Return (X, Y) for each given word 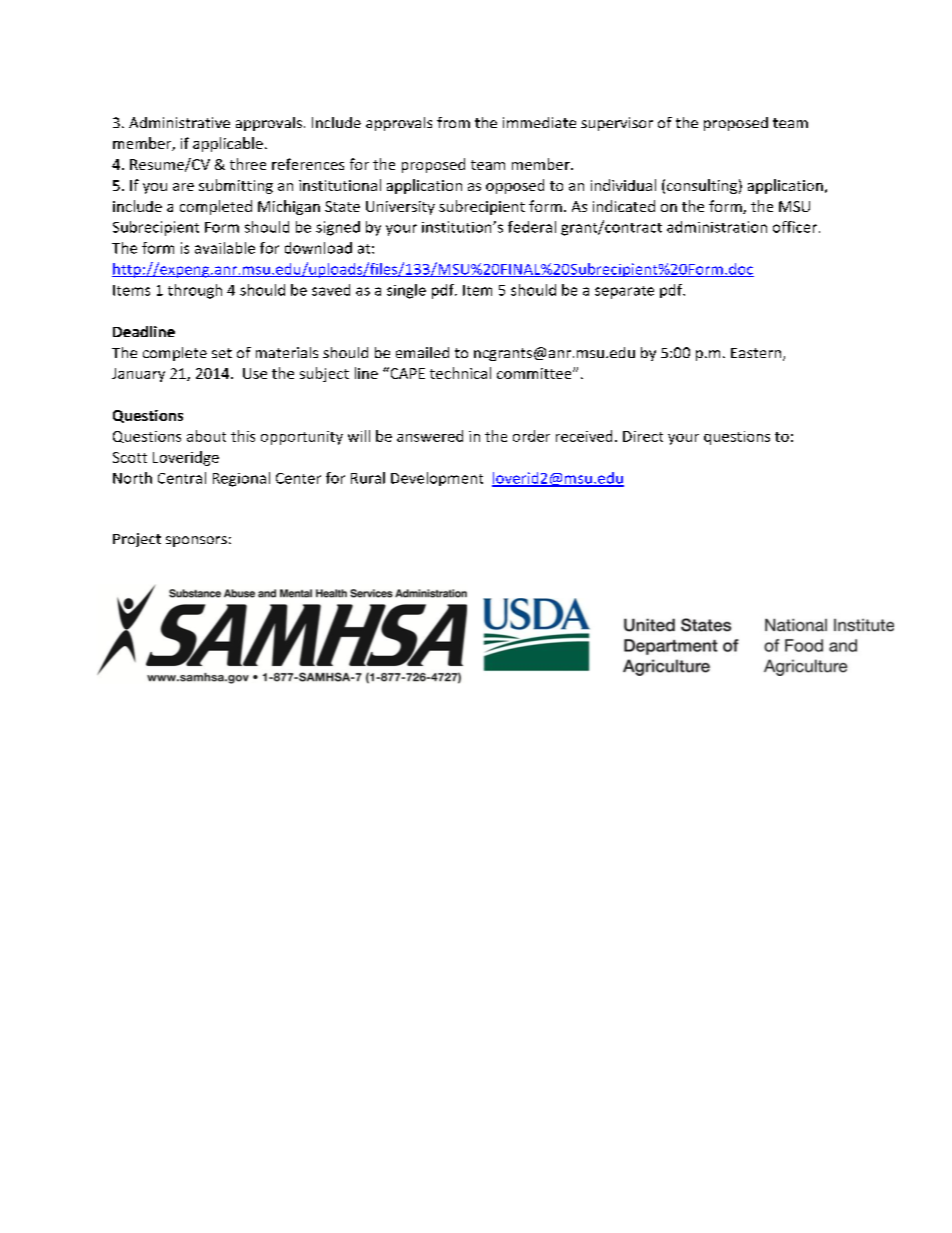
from (453, 122)
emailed (422, 352)
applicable (228, 144)
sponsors (196, 541)
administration (717, 227)
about (206, 436)
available (225, 248)
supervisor (617, 124)
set (222, 353)
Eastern (757, 354)
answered (430, 436)
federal (532, 227)
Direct (643, 436)
